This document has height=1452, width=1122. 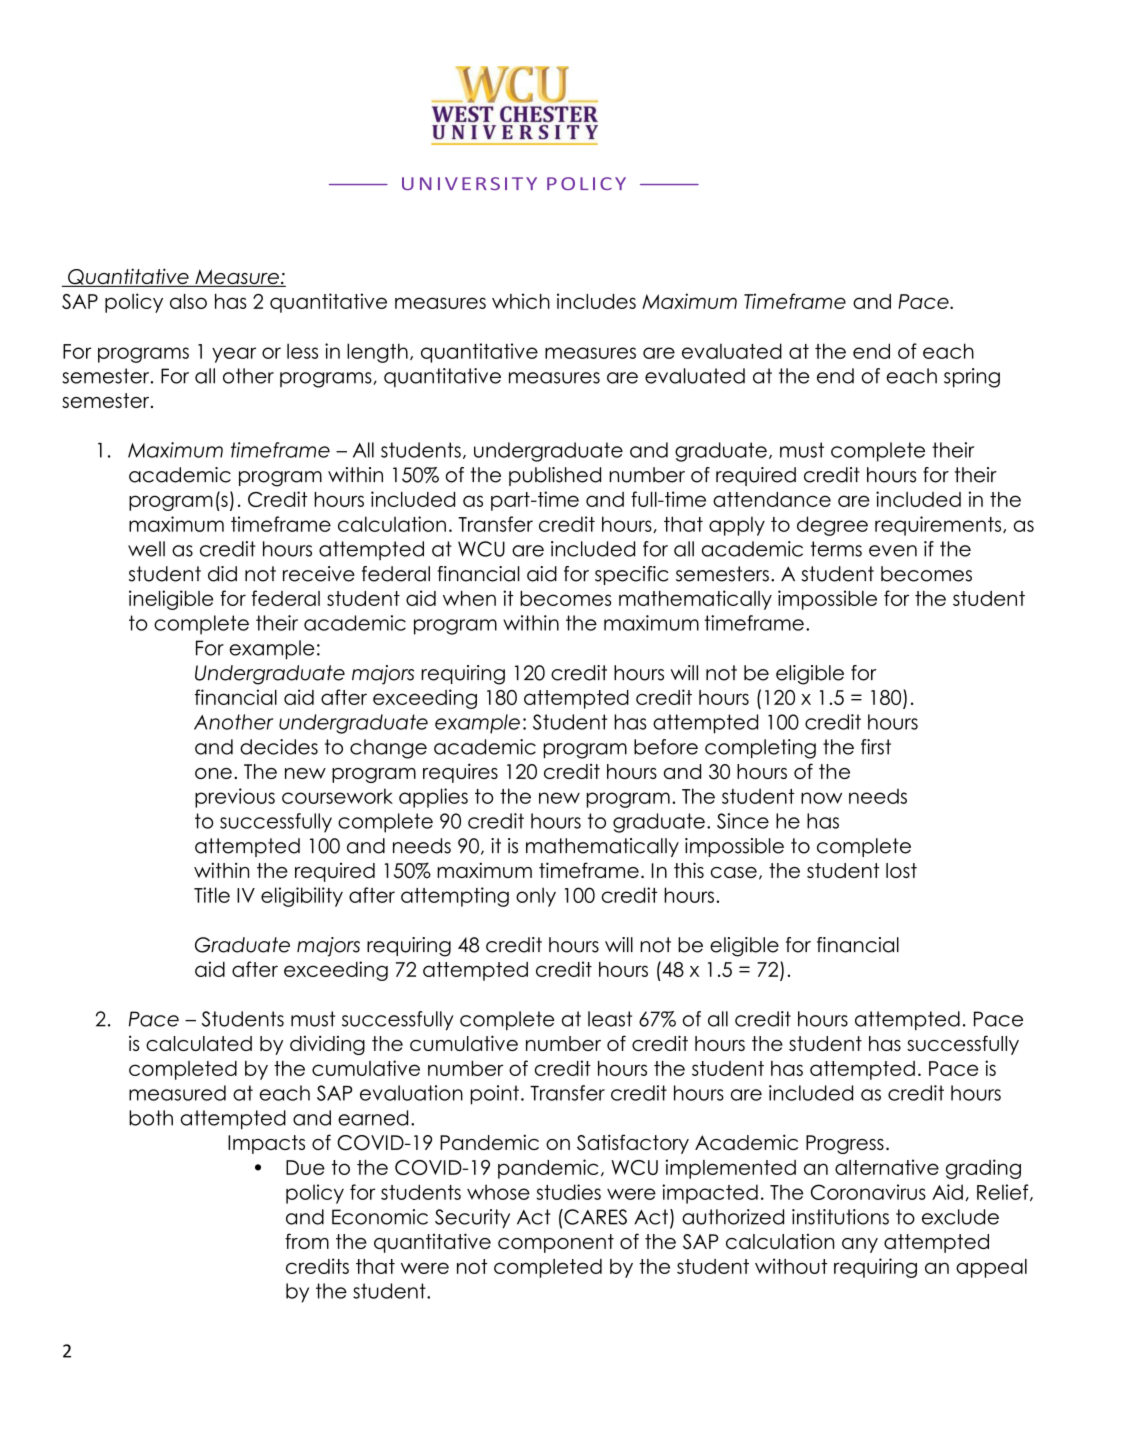 I want to click on spring, so click(x=972, y=378).
